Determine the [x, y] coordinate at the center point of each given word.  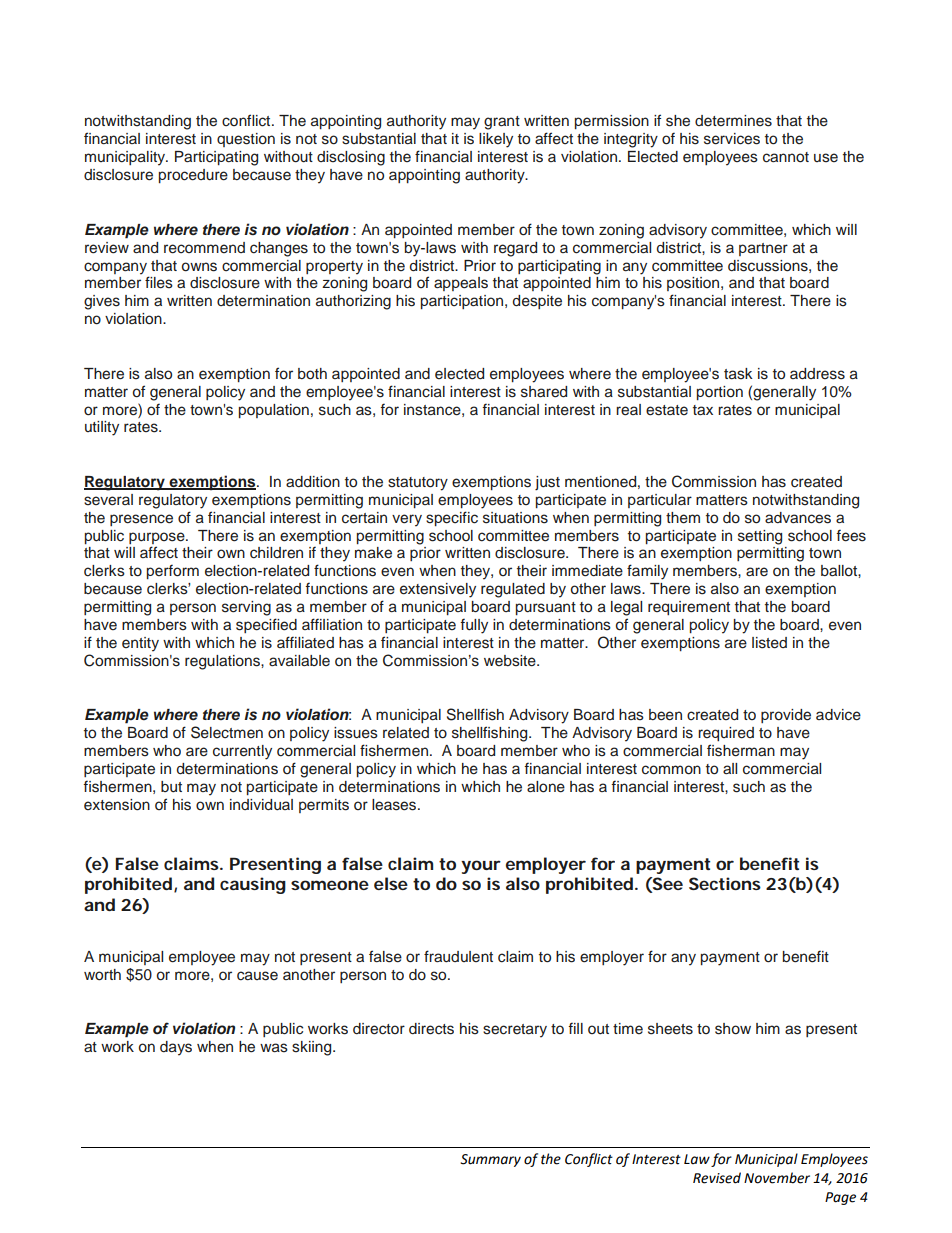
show [733, 1029]
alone [546, 787]
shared [544, 392]
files [159, 282]
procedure [193, 176]
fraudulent [458, 956]
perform [173, 571]
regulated [513, 590]
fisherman [741, 750]
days [176, 1048]
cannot [786, 157]
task [738, 374]
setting [760, 537]
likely [496, 140]
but [171, 787]
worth [102, 975]
